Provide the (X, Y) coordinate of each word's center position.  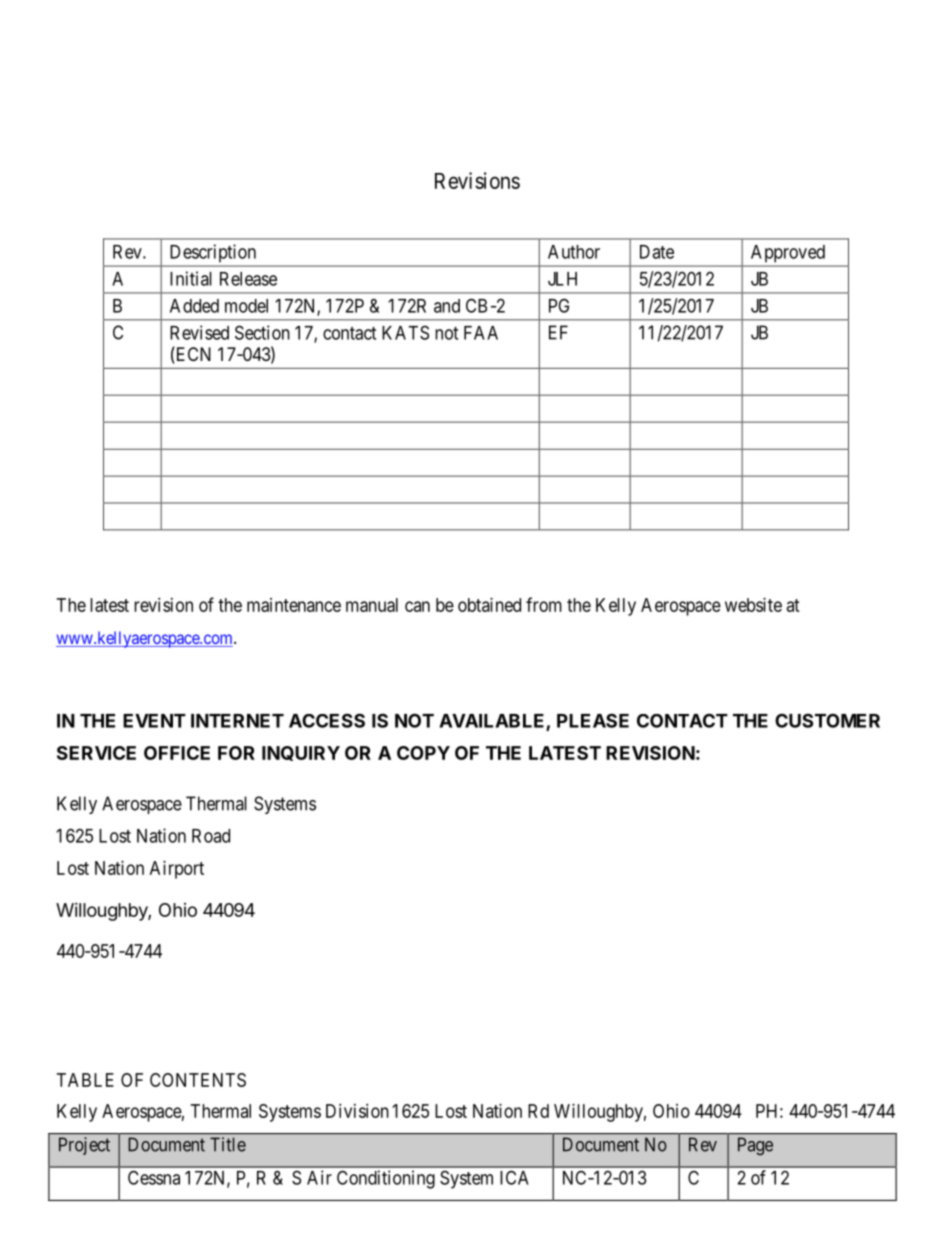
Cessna (154, 1177)
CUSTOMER (827, 720)
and (447, 306)
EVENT (154, 721)
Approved (788, 253)
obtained (489, 605)
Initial (191, 278)
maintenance (294, 605)
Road (211, 836)
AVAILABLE (493, 722)
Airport (177, 870)
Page (755, 1146)
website (753, 605)
